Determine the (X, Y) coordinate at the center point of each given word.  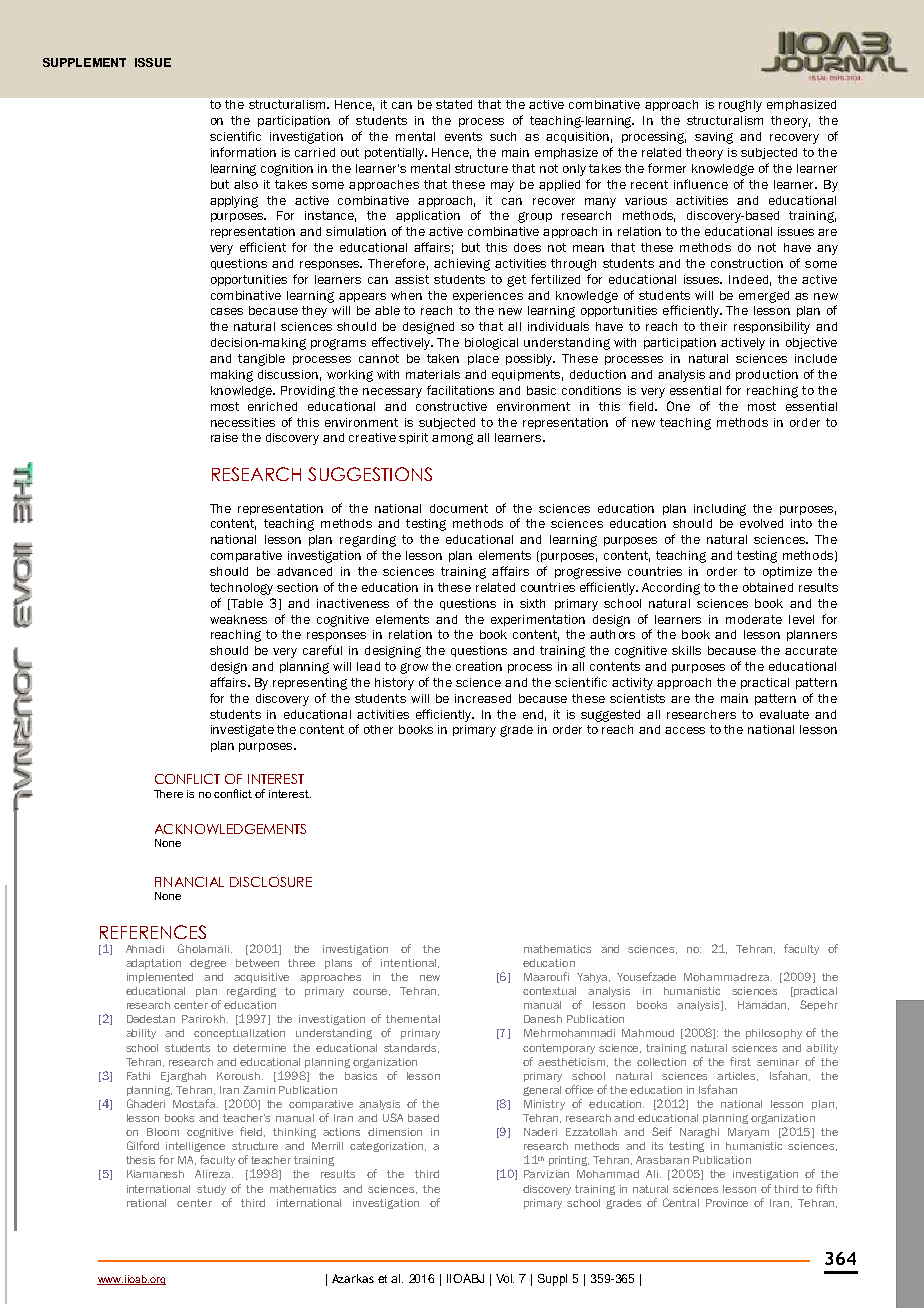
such (503, 136)
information (243, 152)
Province (727, 1203)
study (211, 1190)
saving (714, 138)
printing (569, 1161)
